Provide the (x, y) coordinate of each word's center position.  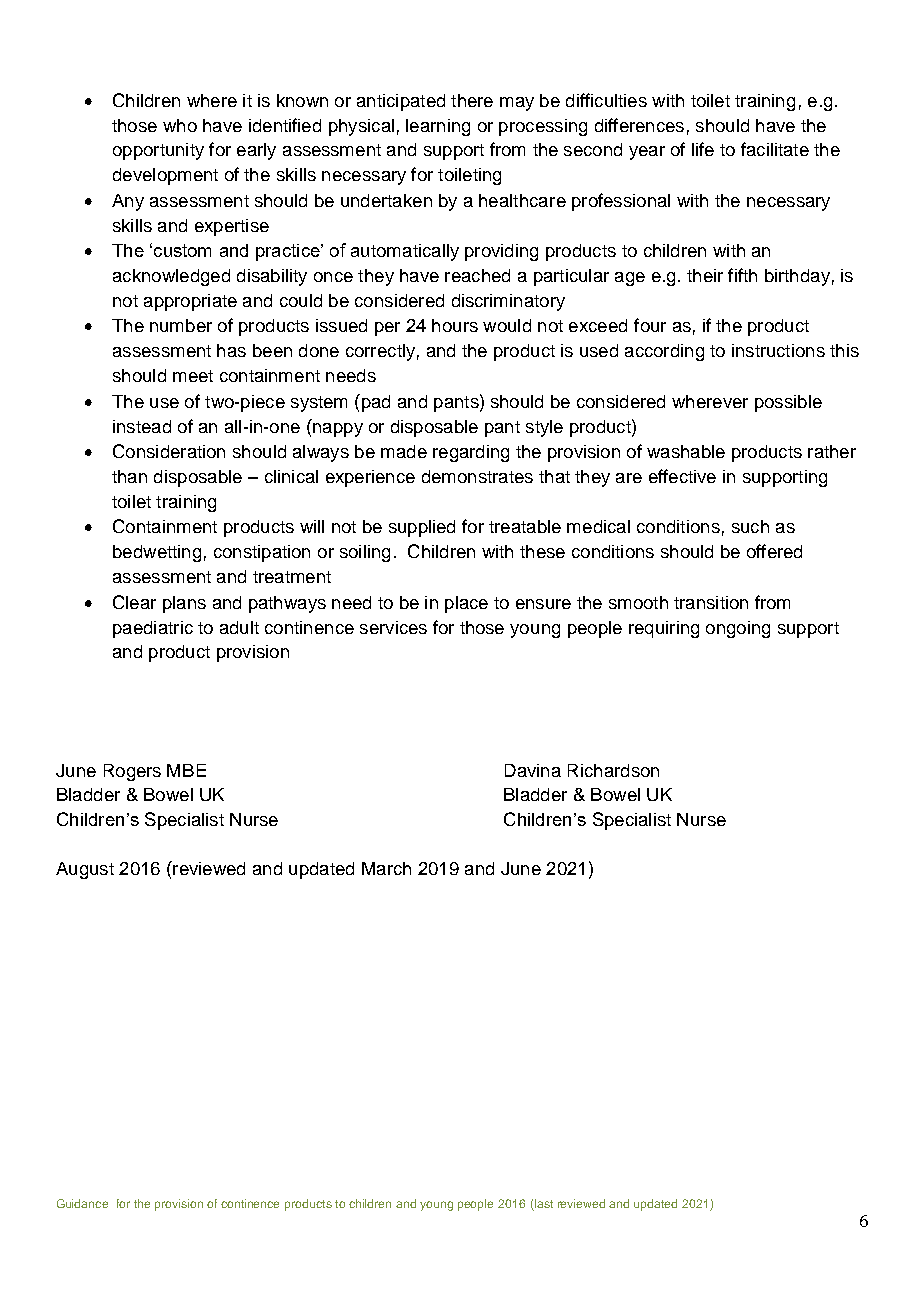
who (180, 125)
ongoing (738, 629)
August (85, 870)
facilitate (775, 149)
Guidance (82, 1203)
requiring (664, 629)
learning (438, 127)
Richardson (613, 770)
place (466, 604)
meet (193, 376)
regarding (471, 453)
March (386, 868)
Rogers (132, 772)
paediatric (153, 629)
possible (788, 403)
